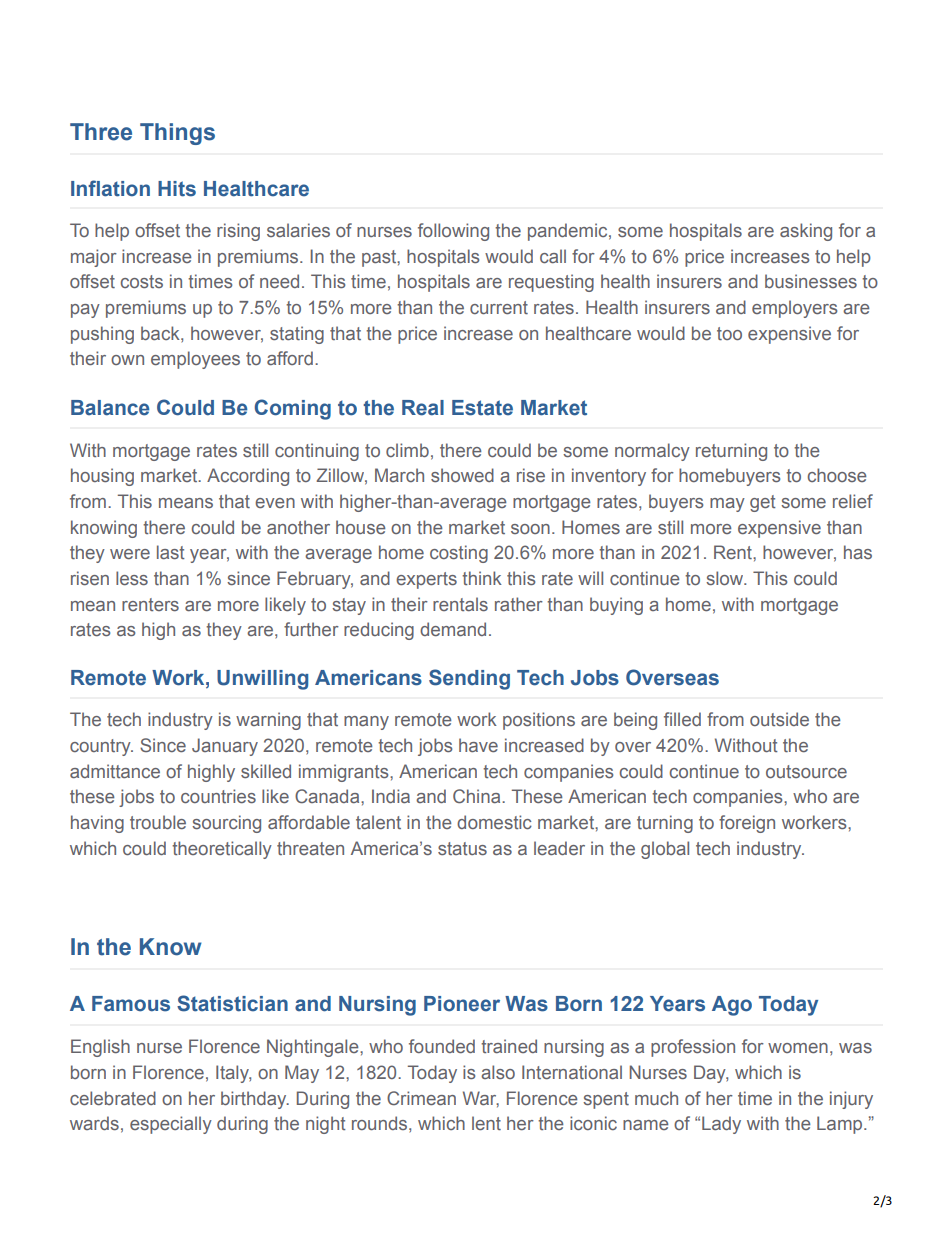  What do you see at coordinates (726, 578) in the page?
I see `slow` at bounding box center [726, 578].
